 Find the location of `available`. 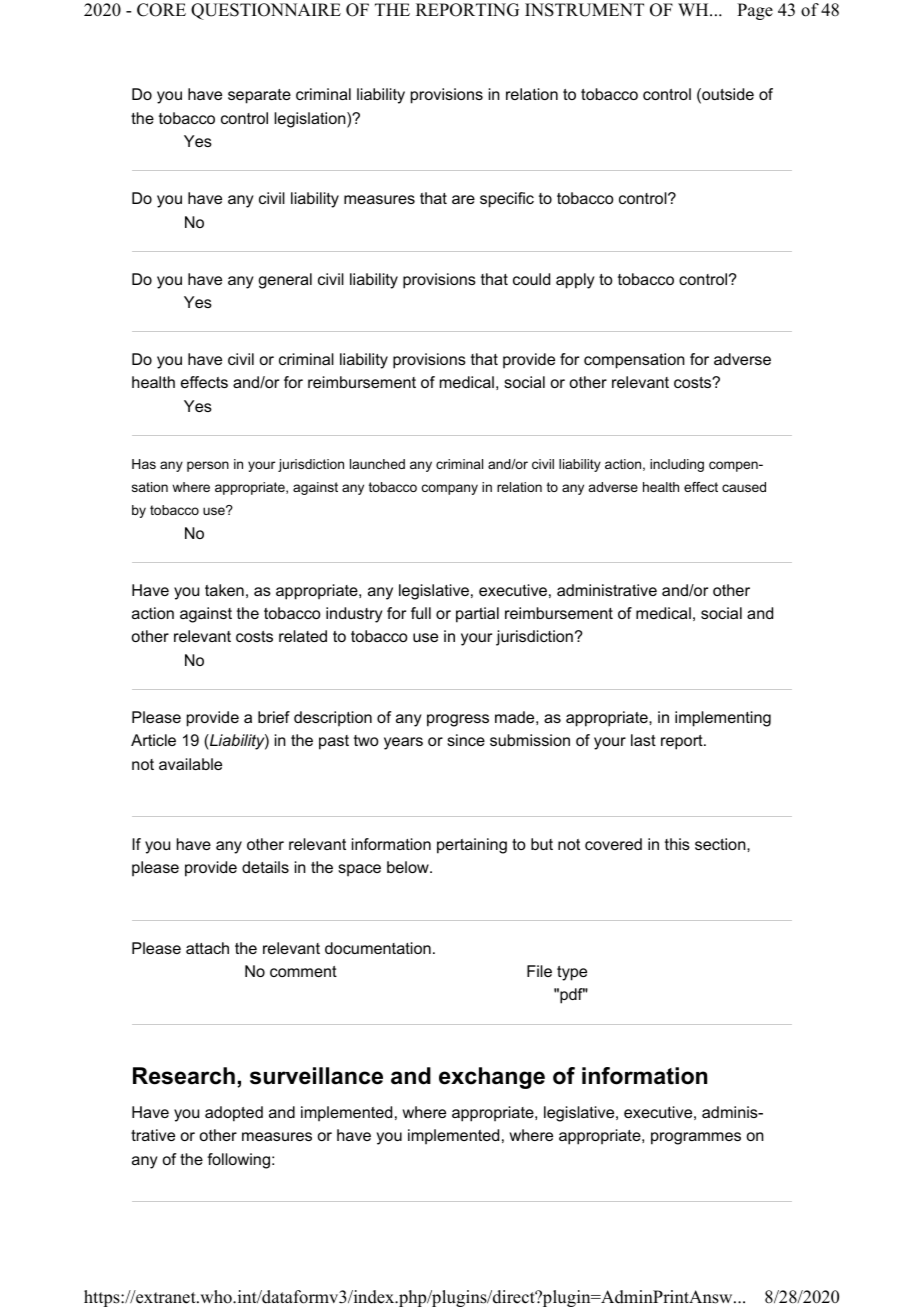

available is located at coordinates (190, 764).
